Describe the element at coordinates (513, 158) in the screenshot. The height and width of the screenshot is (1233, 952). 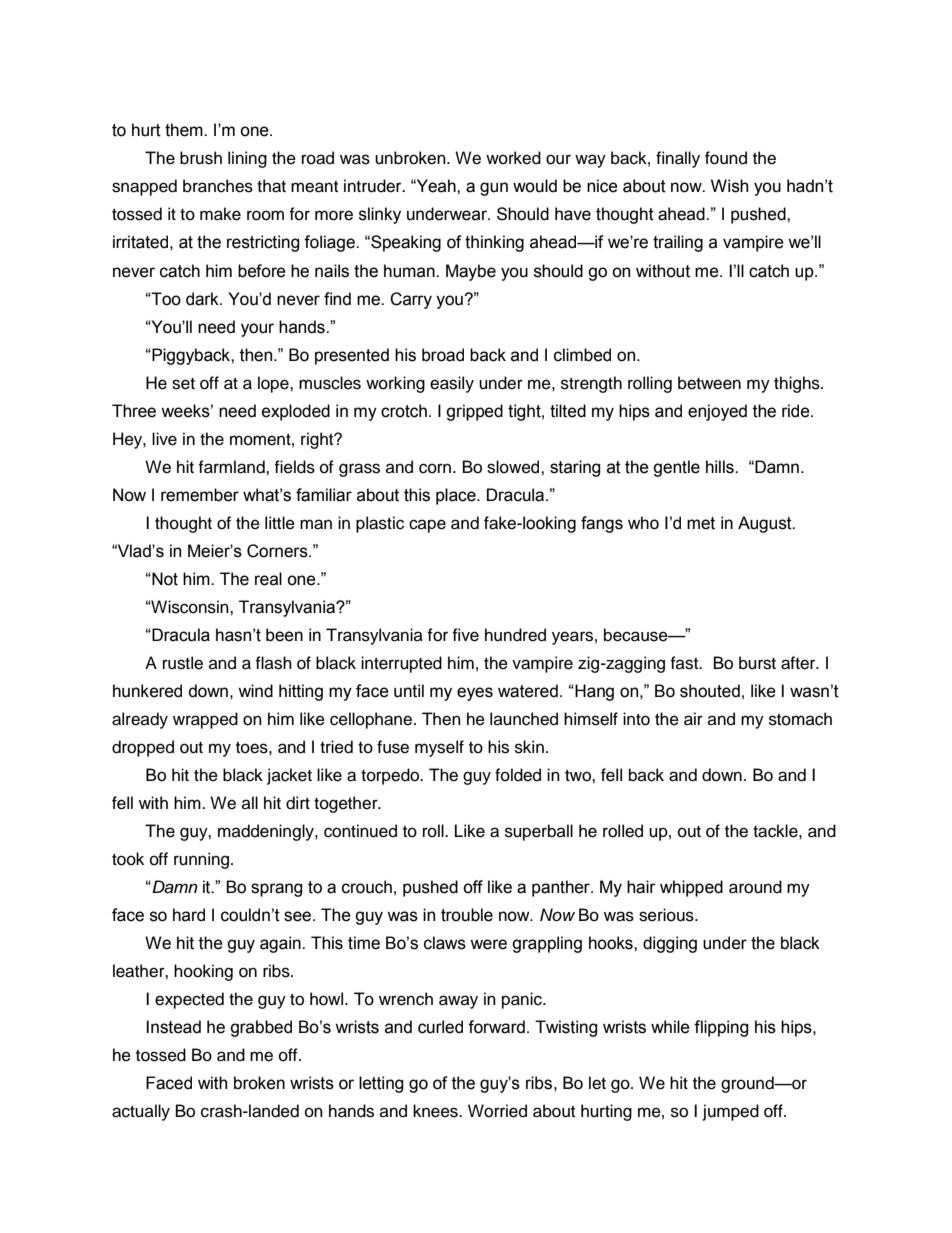
I see `worked` at that location.
